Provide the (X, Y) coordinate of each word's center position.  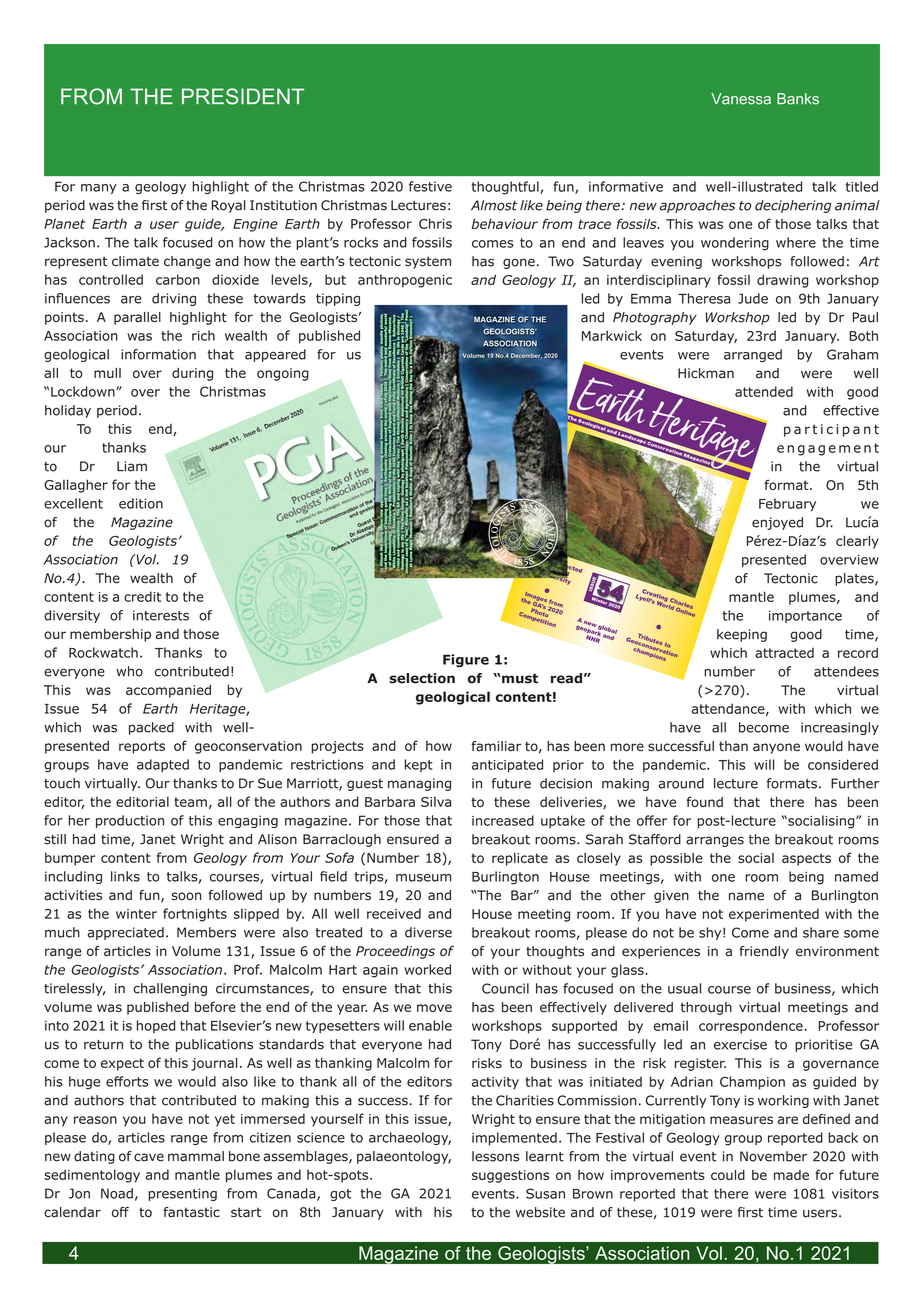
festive (430, 186)
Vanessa (741, 99)
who (129, 671)
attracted (784, 652)
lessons (495, 1156)
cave (149, 1157)
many (98, 189)
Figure (466, 660)
